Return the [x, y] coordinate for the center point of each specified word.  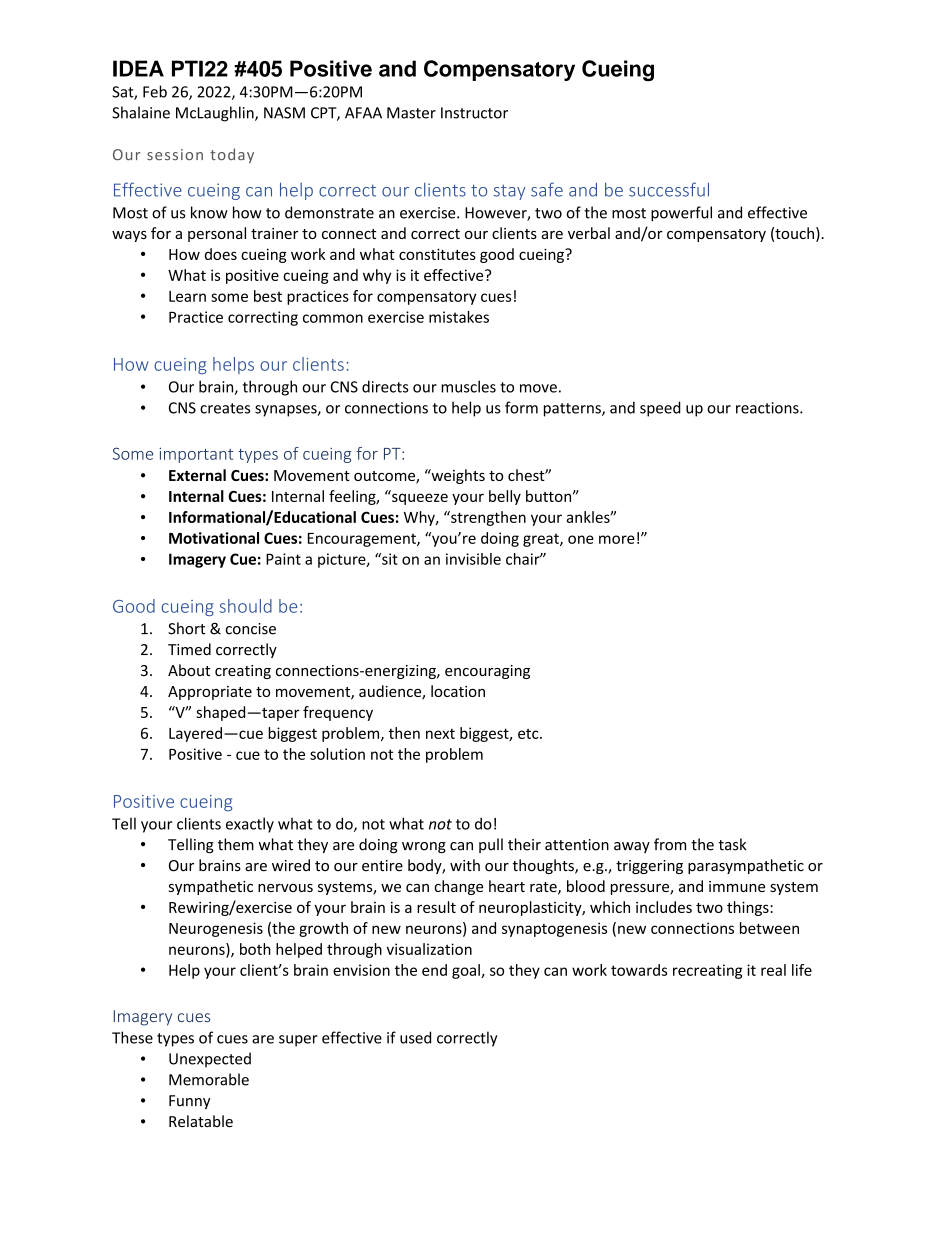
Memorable [209, 1079]
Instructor [474, 113]
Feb [155, 91]
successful [669, 189]
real [773, 970]
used [415, 1037]
